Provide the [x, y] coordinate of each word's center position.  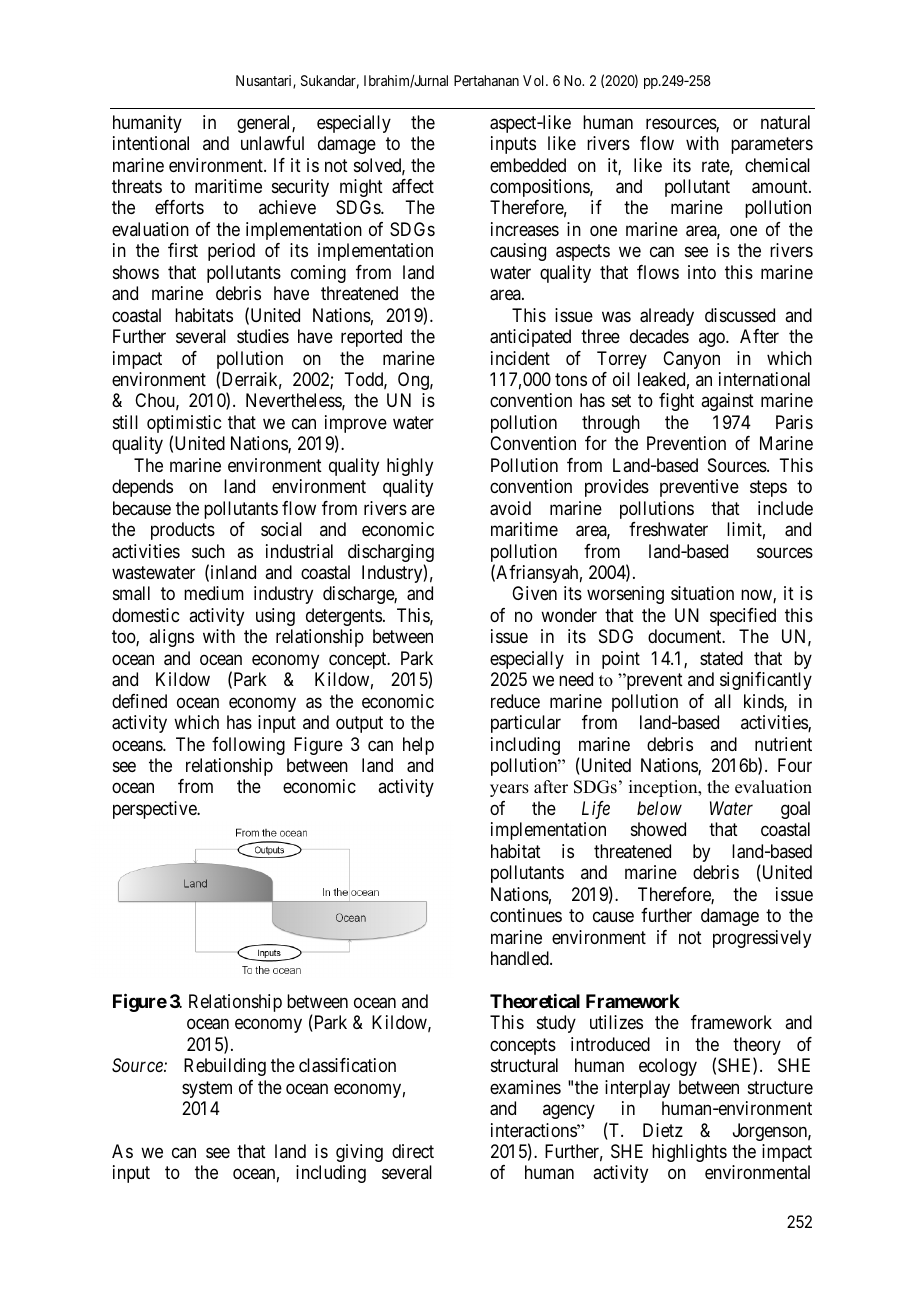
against [727, 402]
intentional [151, 143]
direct [413, 1151]
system [207, 1089]
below [659, 808]
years [509, 790]
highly [410, 467]
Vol [535, 80]
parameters [772, 145]
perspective [155, 810]
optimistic [184, 425]
